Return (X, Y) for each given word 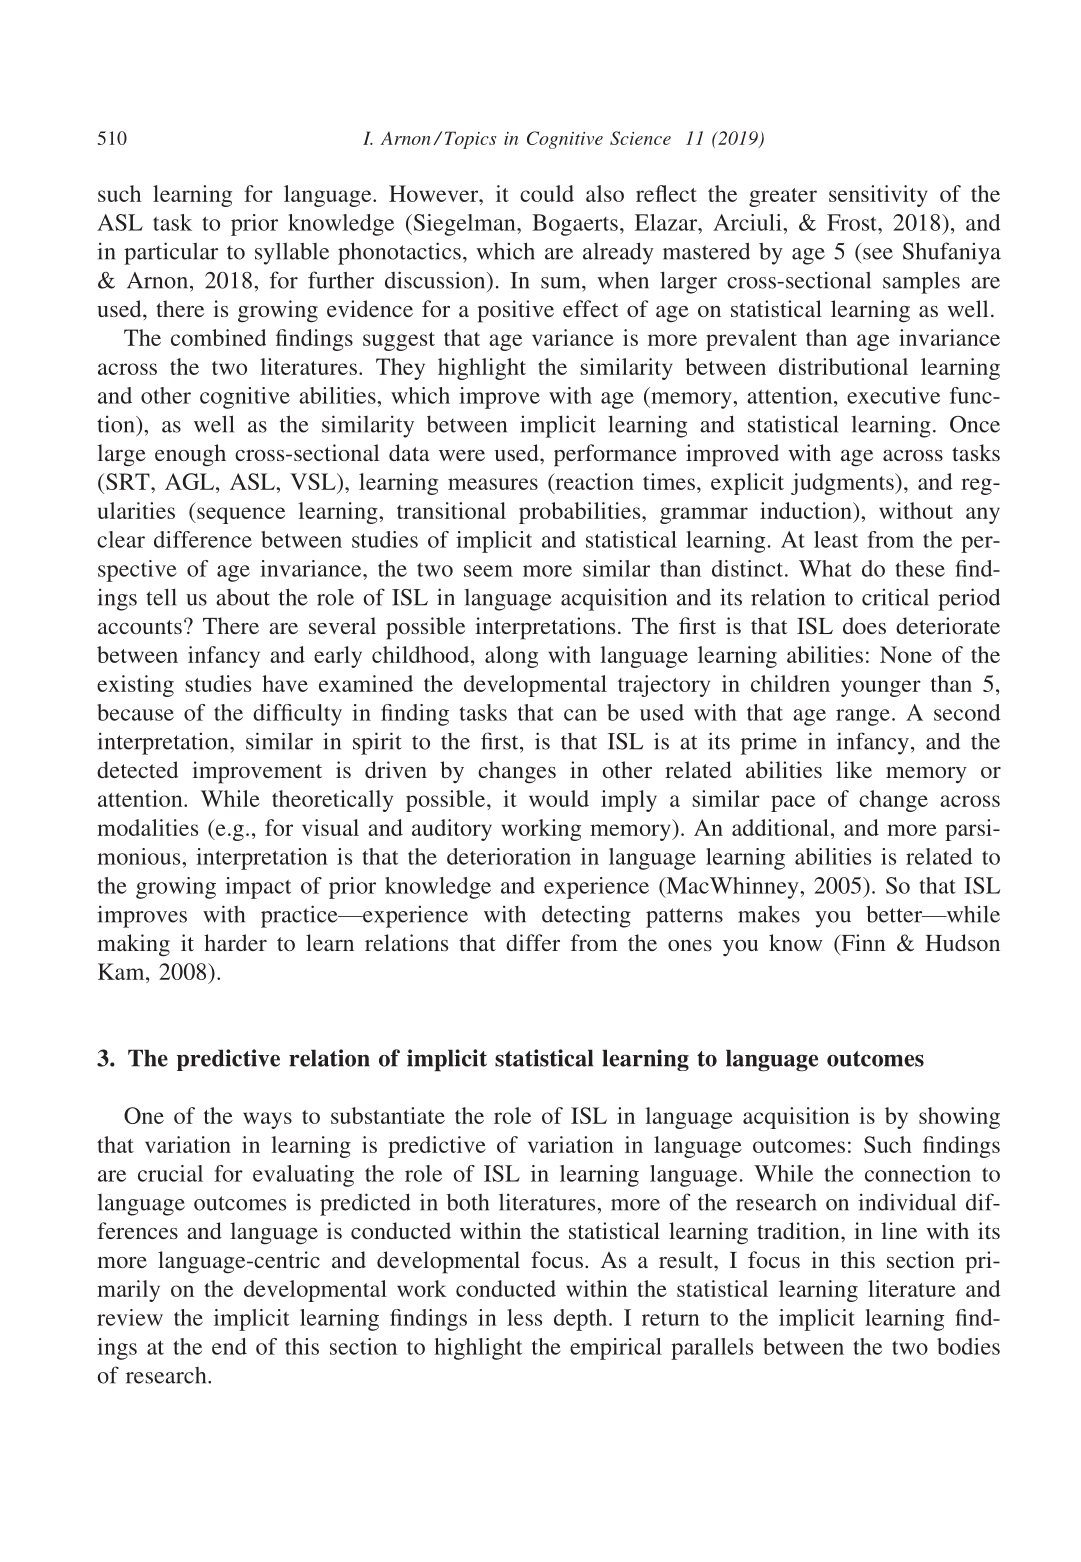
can (580, 715)
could (547, 193)
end (229, 1346)
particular (171, 253)
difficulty (297, 715)
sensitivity (878, 196)
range (863, 717)
